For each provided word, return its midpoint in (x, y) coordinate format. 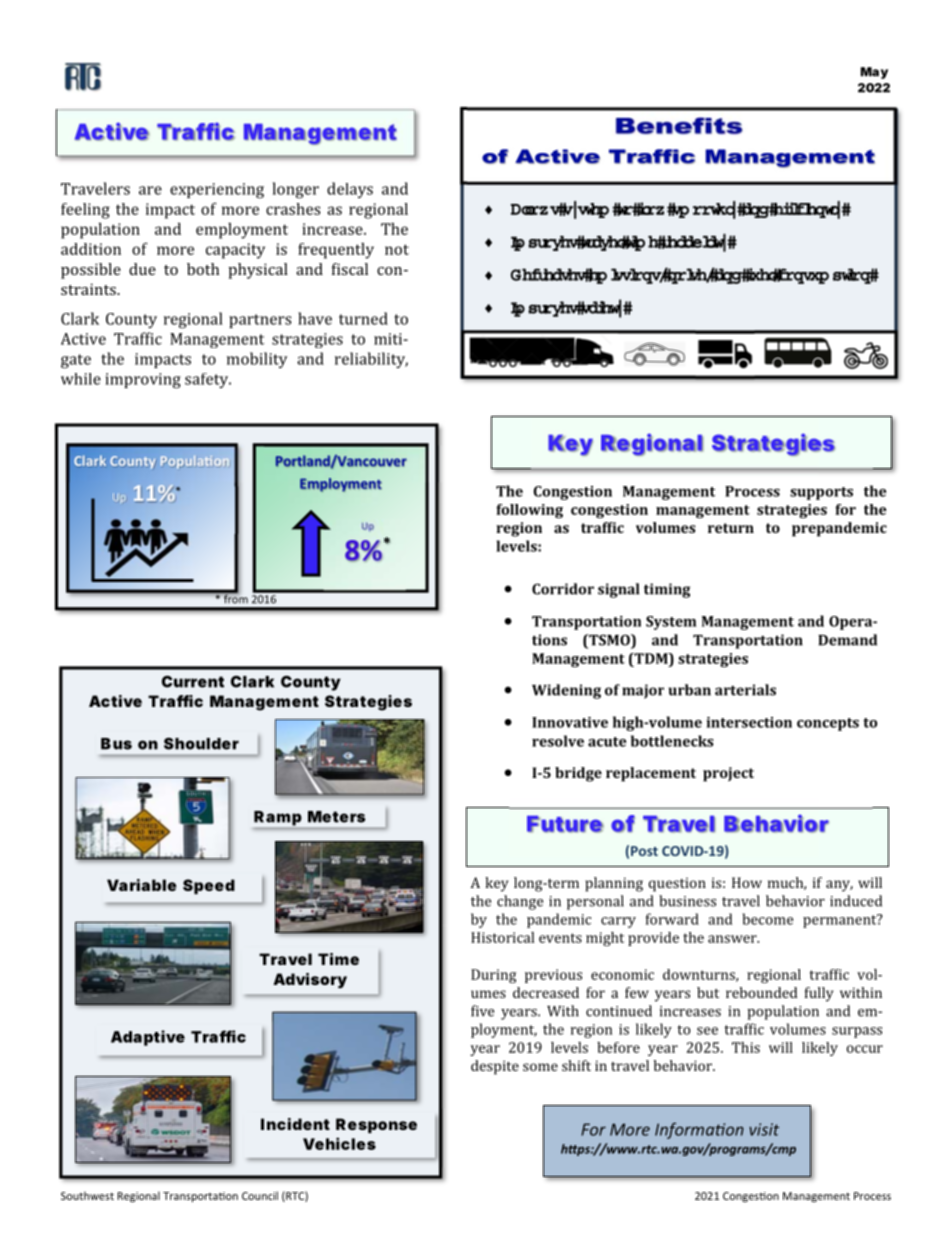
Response (376, 1125)
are (150, 190)
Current (193, 682)
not (397, 249)
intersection (749, 722)
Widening (566, 691)
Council (260, 1195)
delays (350, 190)
